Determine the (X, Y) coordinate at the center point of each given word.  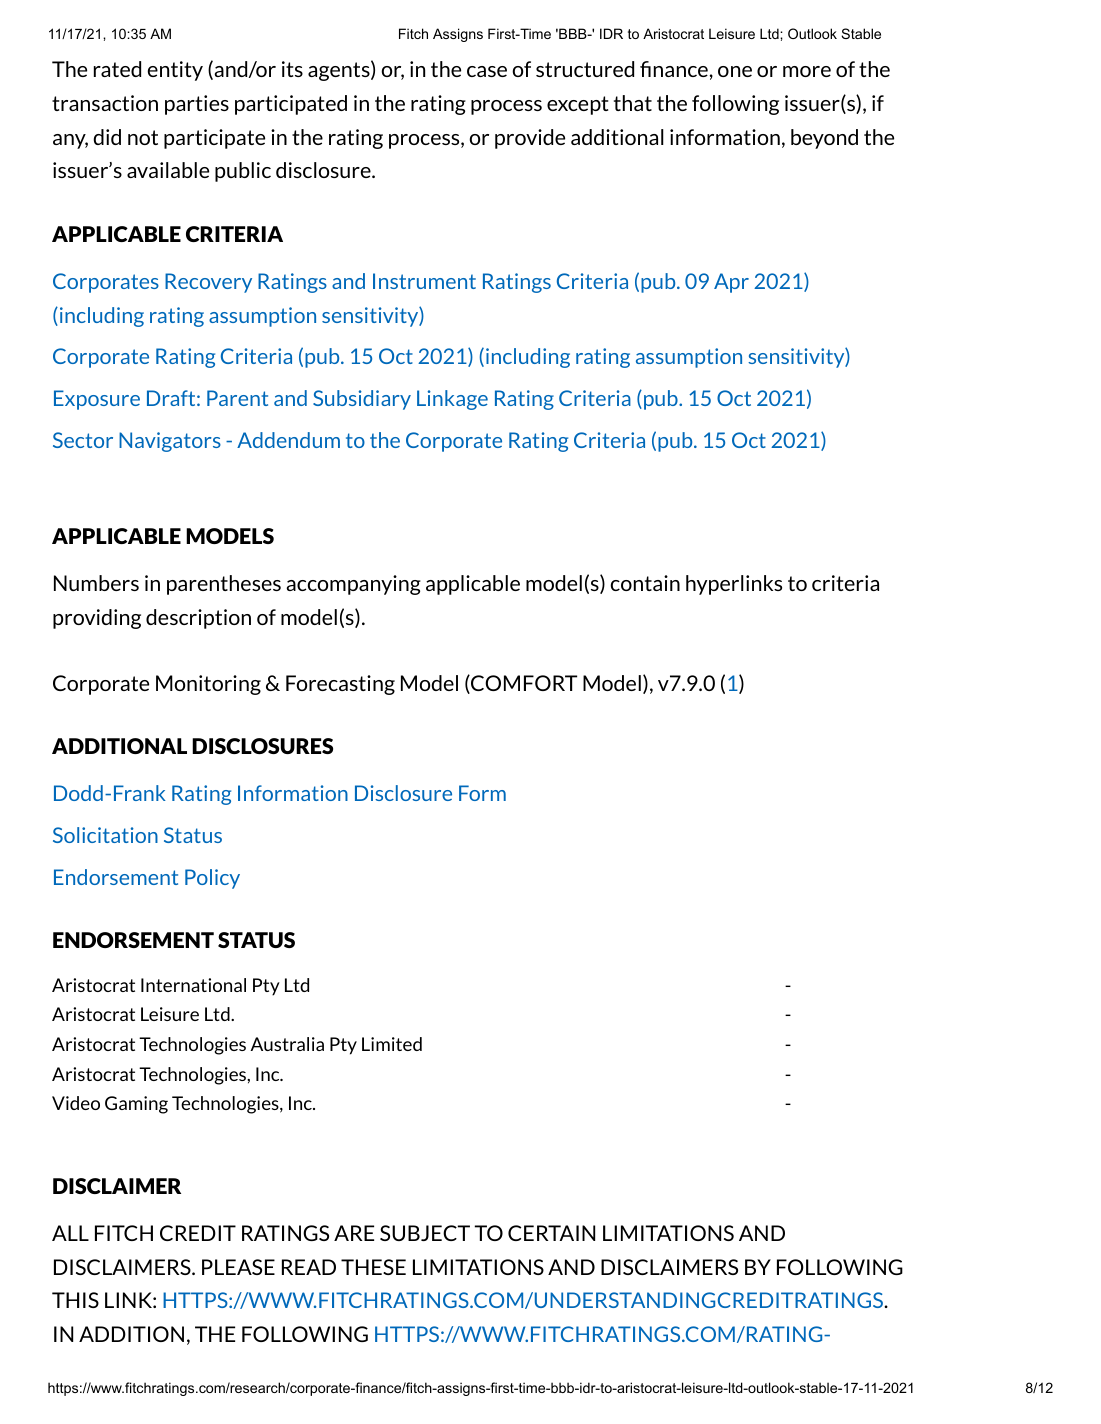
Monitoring (208, 685)
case (487, 71)
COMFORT (523, 684)
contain (645, 583)
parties (197, 105)
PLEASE (238, 1267)
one (735, 71)
